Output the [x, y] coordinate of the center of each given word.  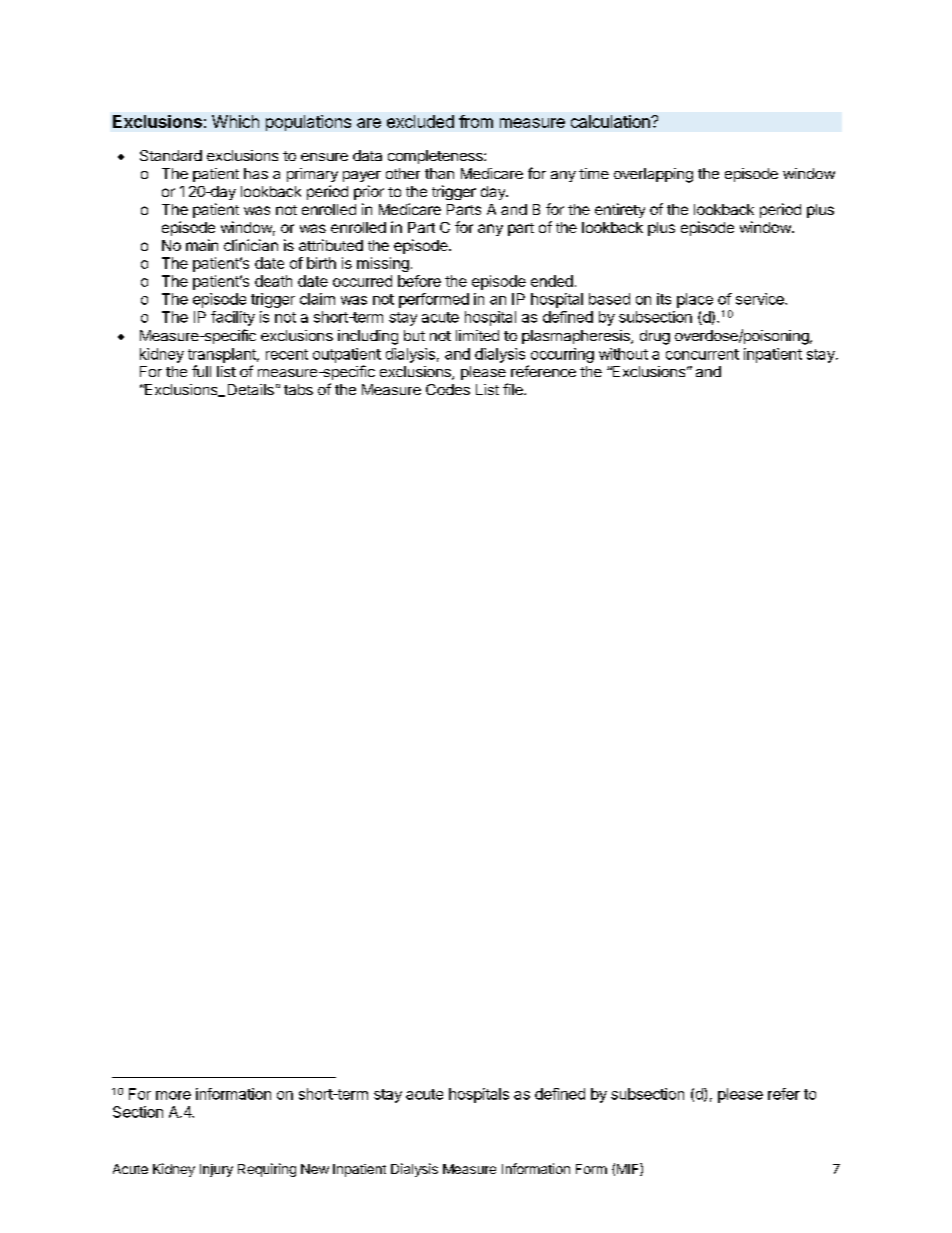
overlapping [653, 175]
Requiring [267, 1170]
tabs [298, 389]
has [256, 173]
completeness [436, 157]
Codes [448, 389]
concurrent [702, 354]
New [315, 1169]
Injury [216, 1170]
